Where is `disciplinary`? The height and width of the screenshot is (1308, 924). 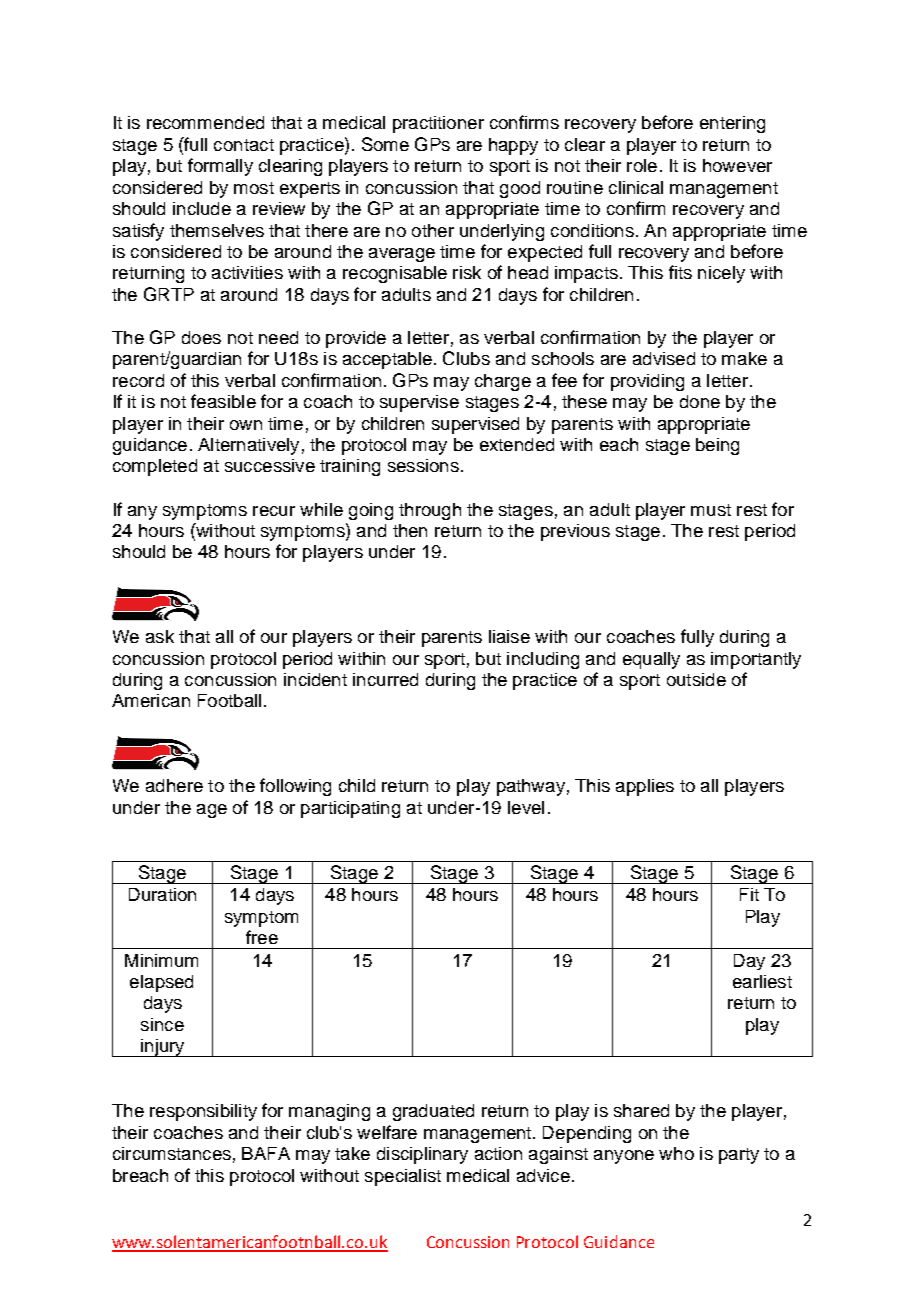
disciplinary is located at coordinates (422, 1155).
